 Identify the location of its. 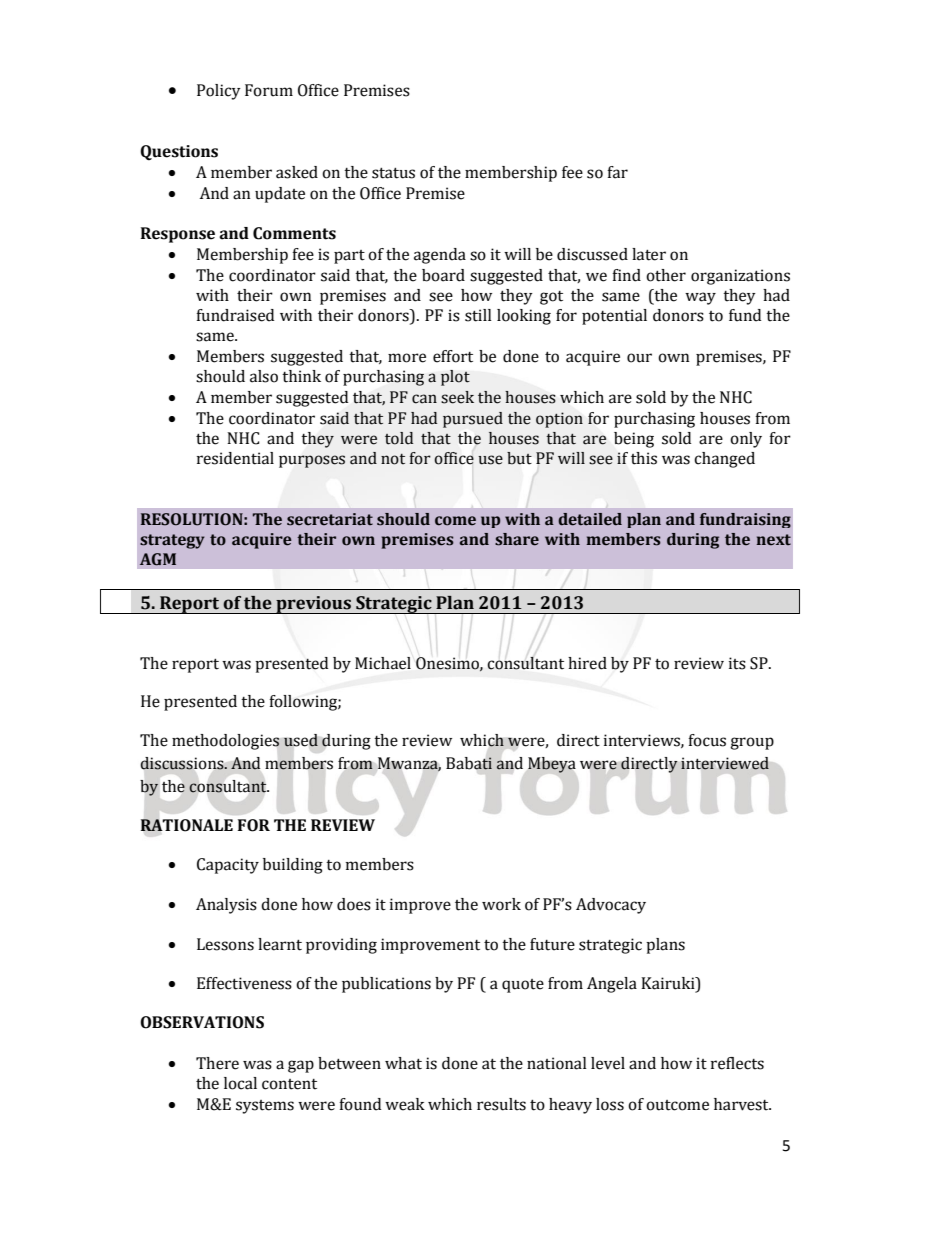
(737, 663).
